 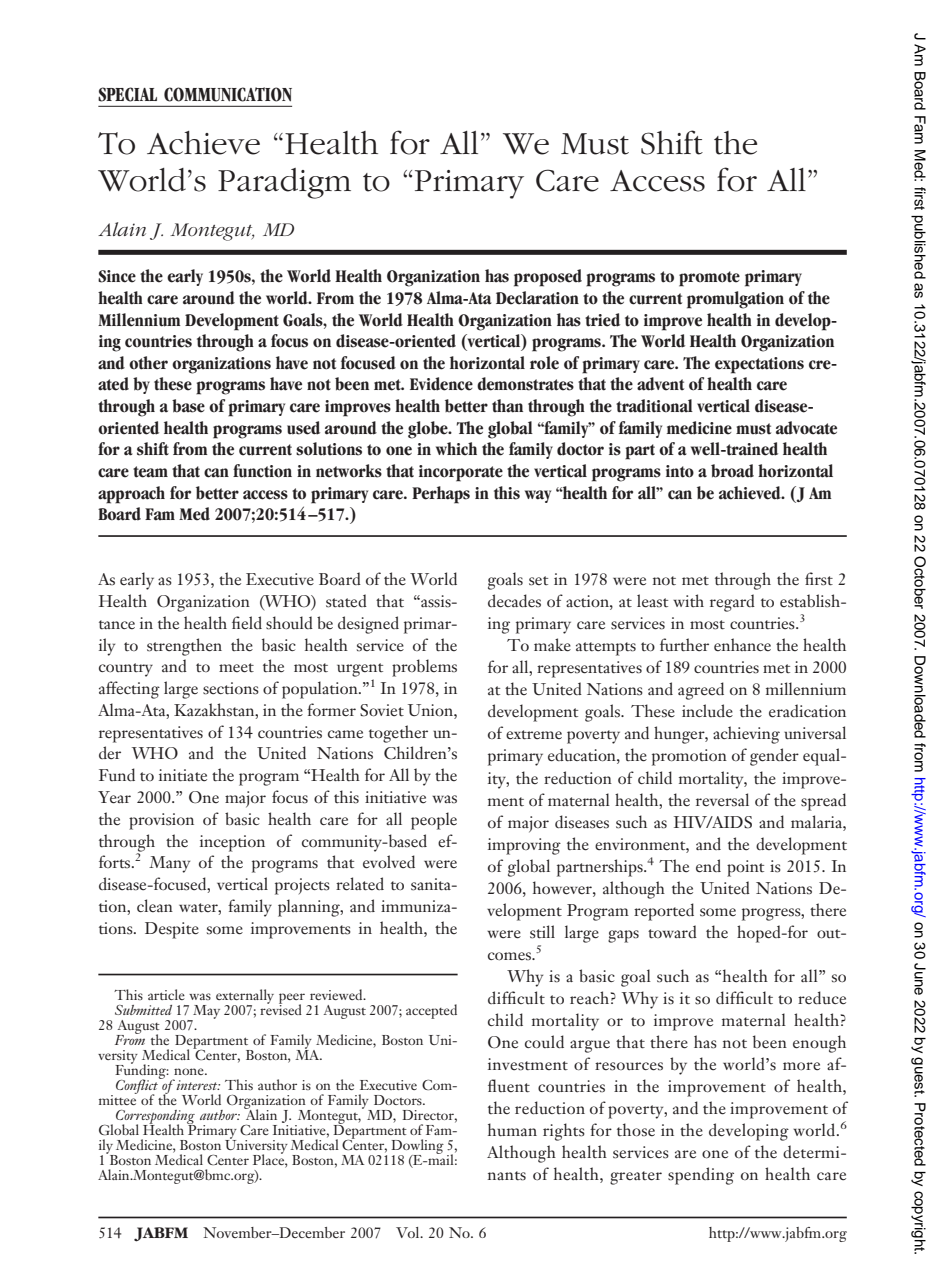 What do you see at coordinates (156, 1118) in the page?
I see `Corresponding` at bounding box center [156, 1118].
